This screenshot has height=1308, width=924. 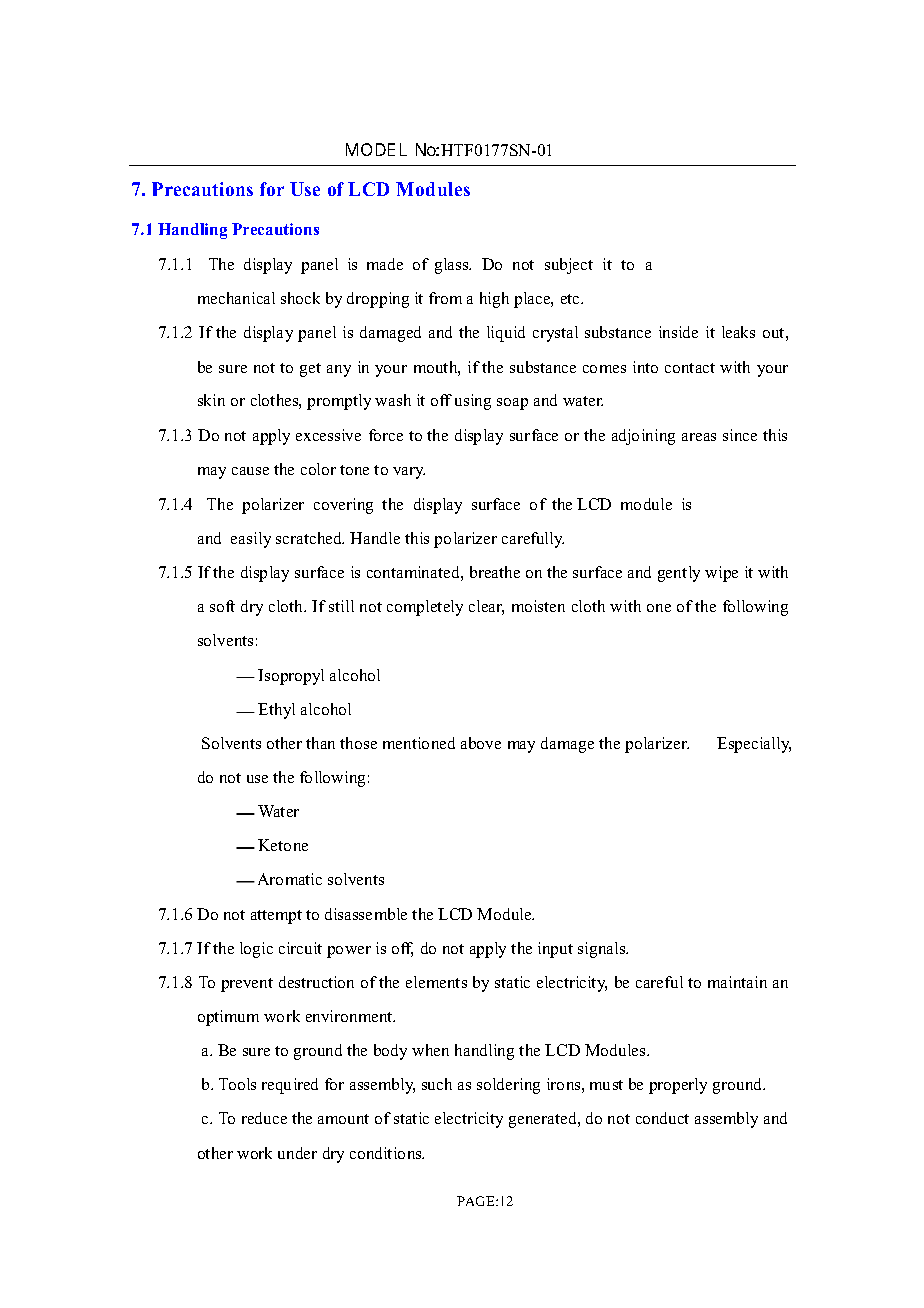 What do you see at coordinates (508, 1086) in the screenshot?
I see `soldering` at bounding box center [508, 1086].
